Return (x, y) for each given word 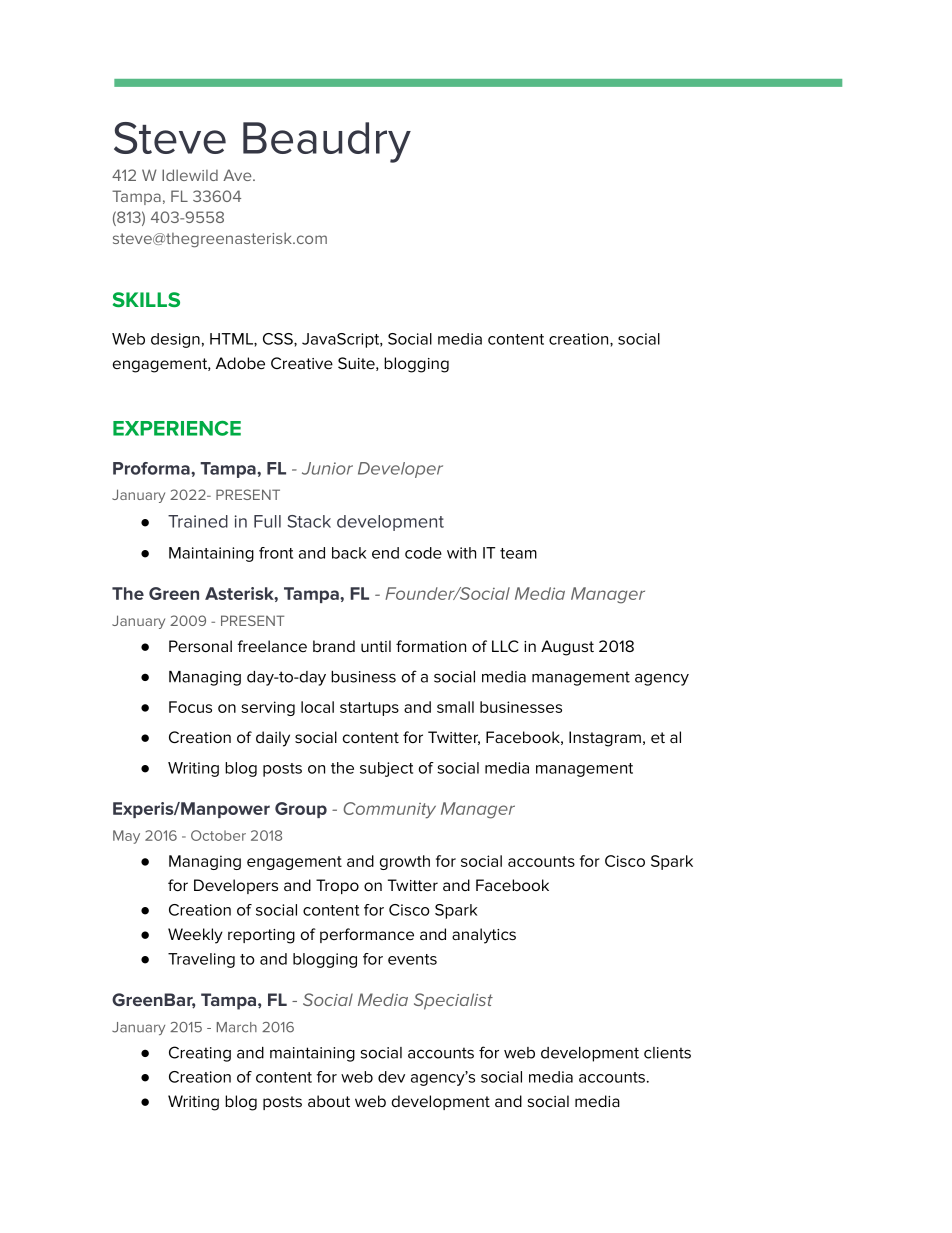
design (175, 340)
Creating (200, 1054)
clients (667, 1053)
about (329, 1101)
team (518, 553)
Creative (302, 363)
